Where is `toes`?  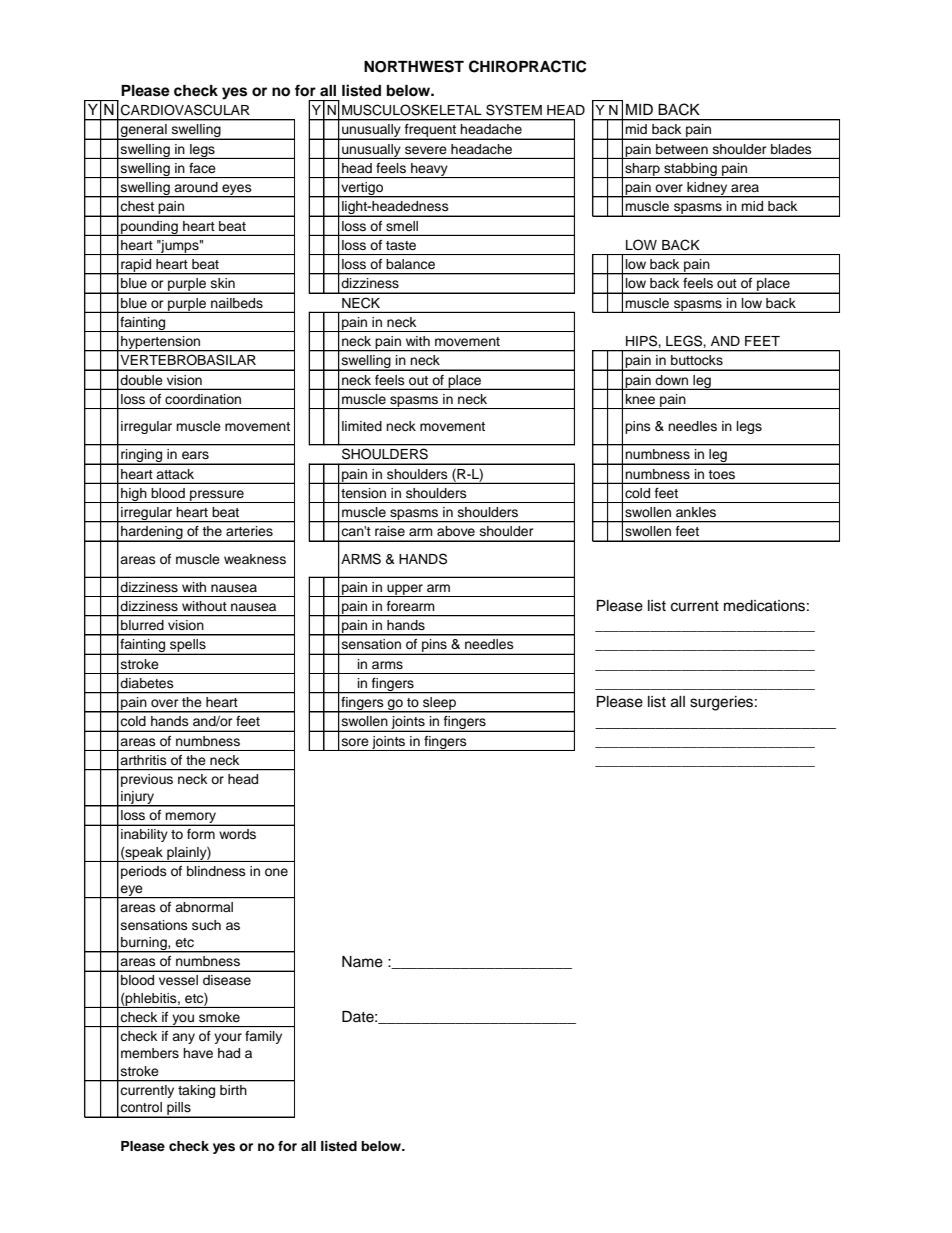 toes is located at coordinates (721, 474).
